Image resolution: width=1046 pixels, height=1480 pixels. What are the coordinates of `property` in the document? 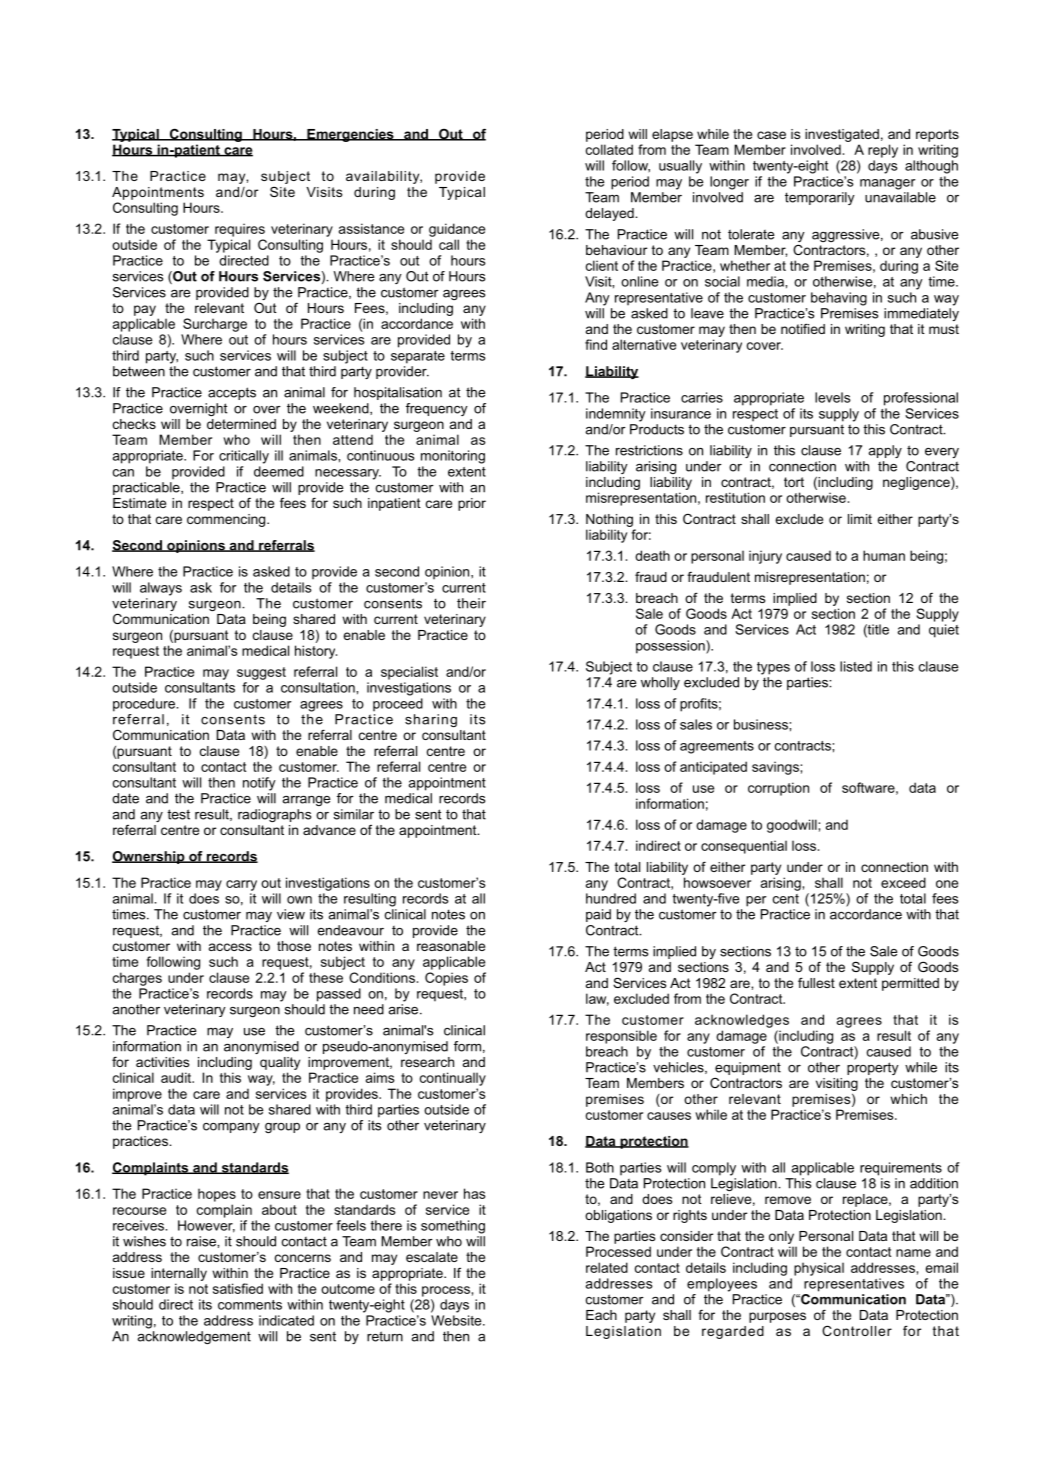 It's located at (873, 1068).
